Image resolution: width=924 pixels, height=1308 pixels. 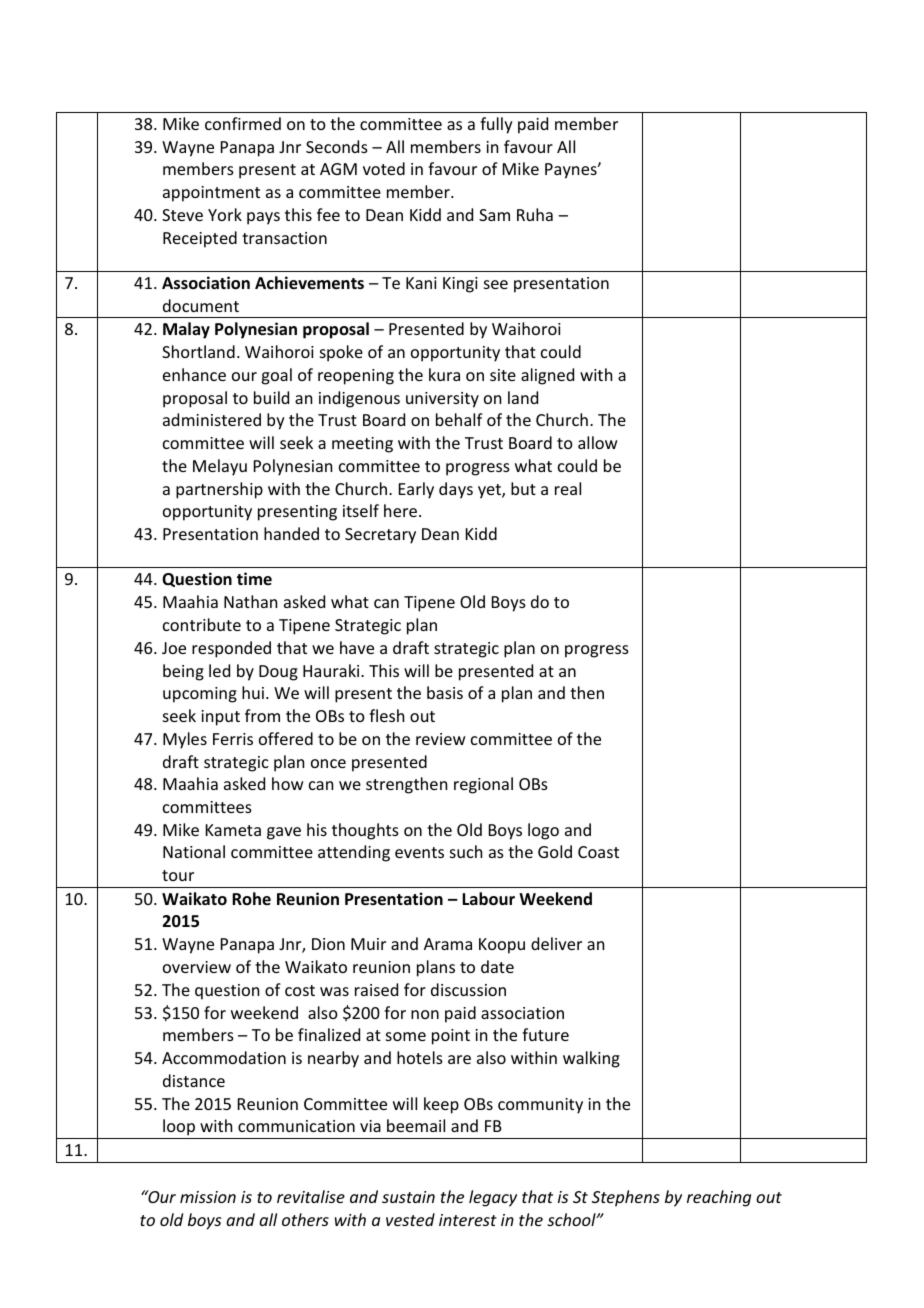 I want to click on Coast, so click(x=598, y=852).
